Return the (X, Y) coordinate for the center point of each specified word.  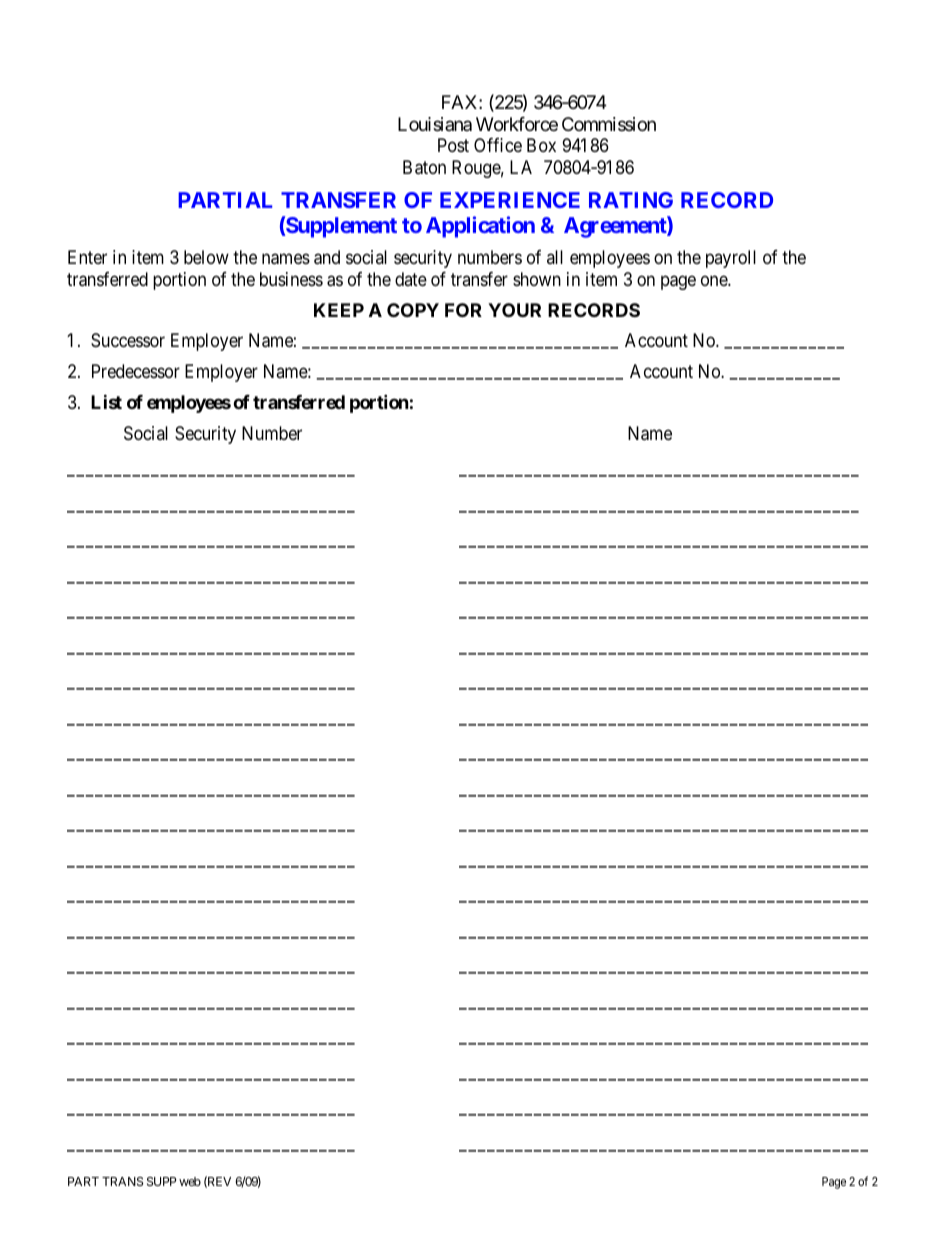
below (206, 257)
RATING (631, 200)
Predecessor (136, 371)
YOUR (514, 310)
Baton (424, 167)
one (715, 280)
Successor (128, 340)
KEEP (339, 310)
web (190, 1181)
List (106, 401)
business (291, 279)
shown (537, 279)
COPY (413, 310)
